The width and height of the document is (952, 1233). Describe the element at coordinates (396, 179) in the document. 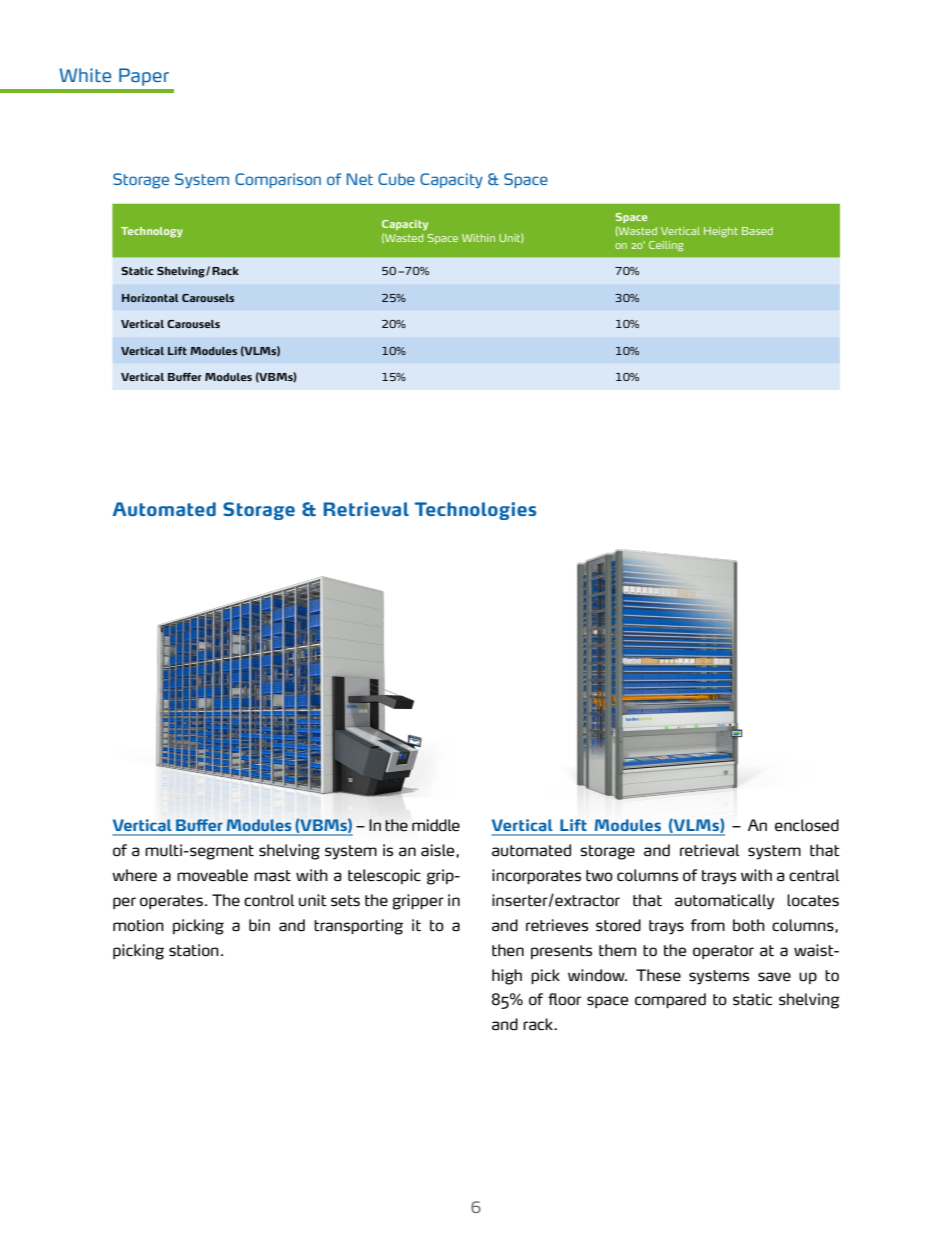

I see `Cube` at that location.
